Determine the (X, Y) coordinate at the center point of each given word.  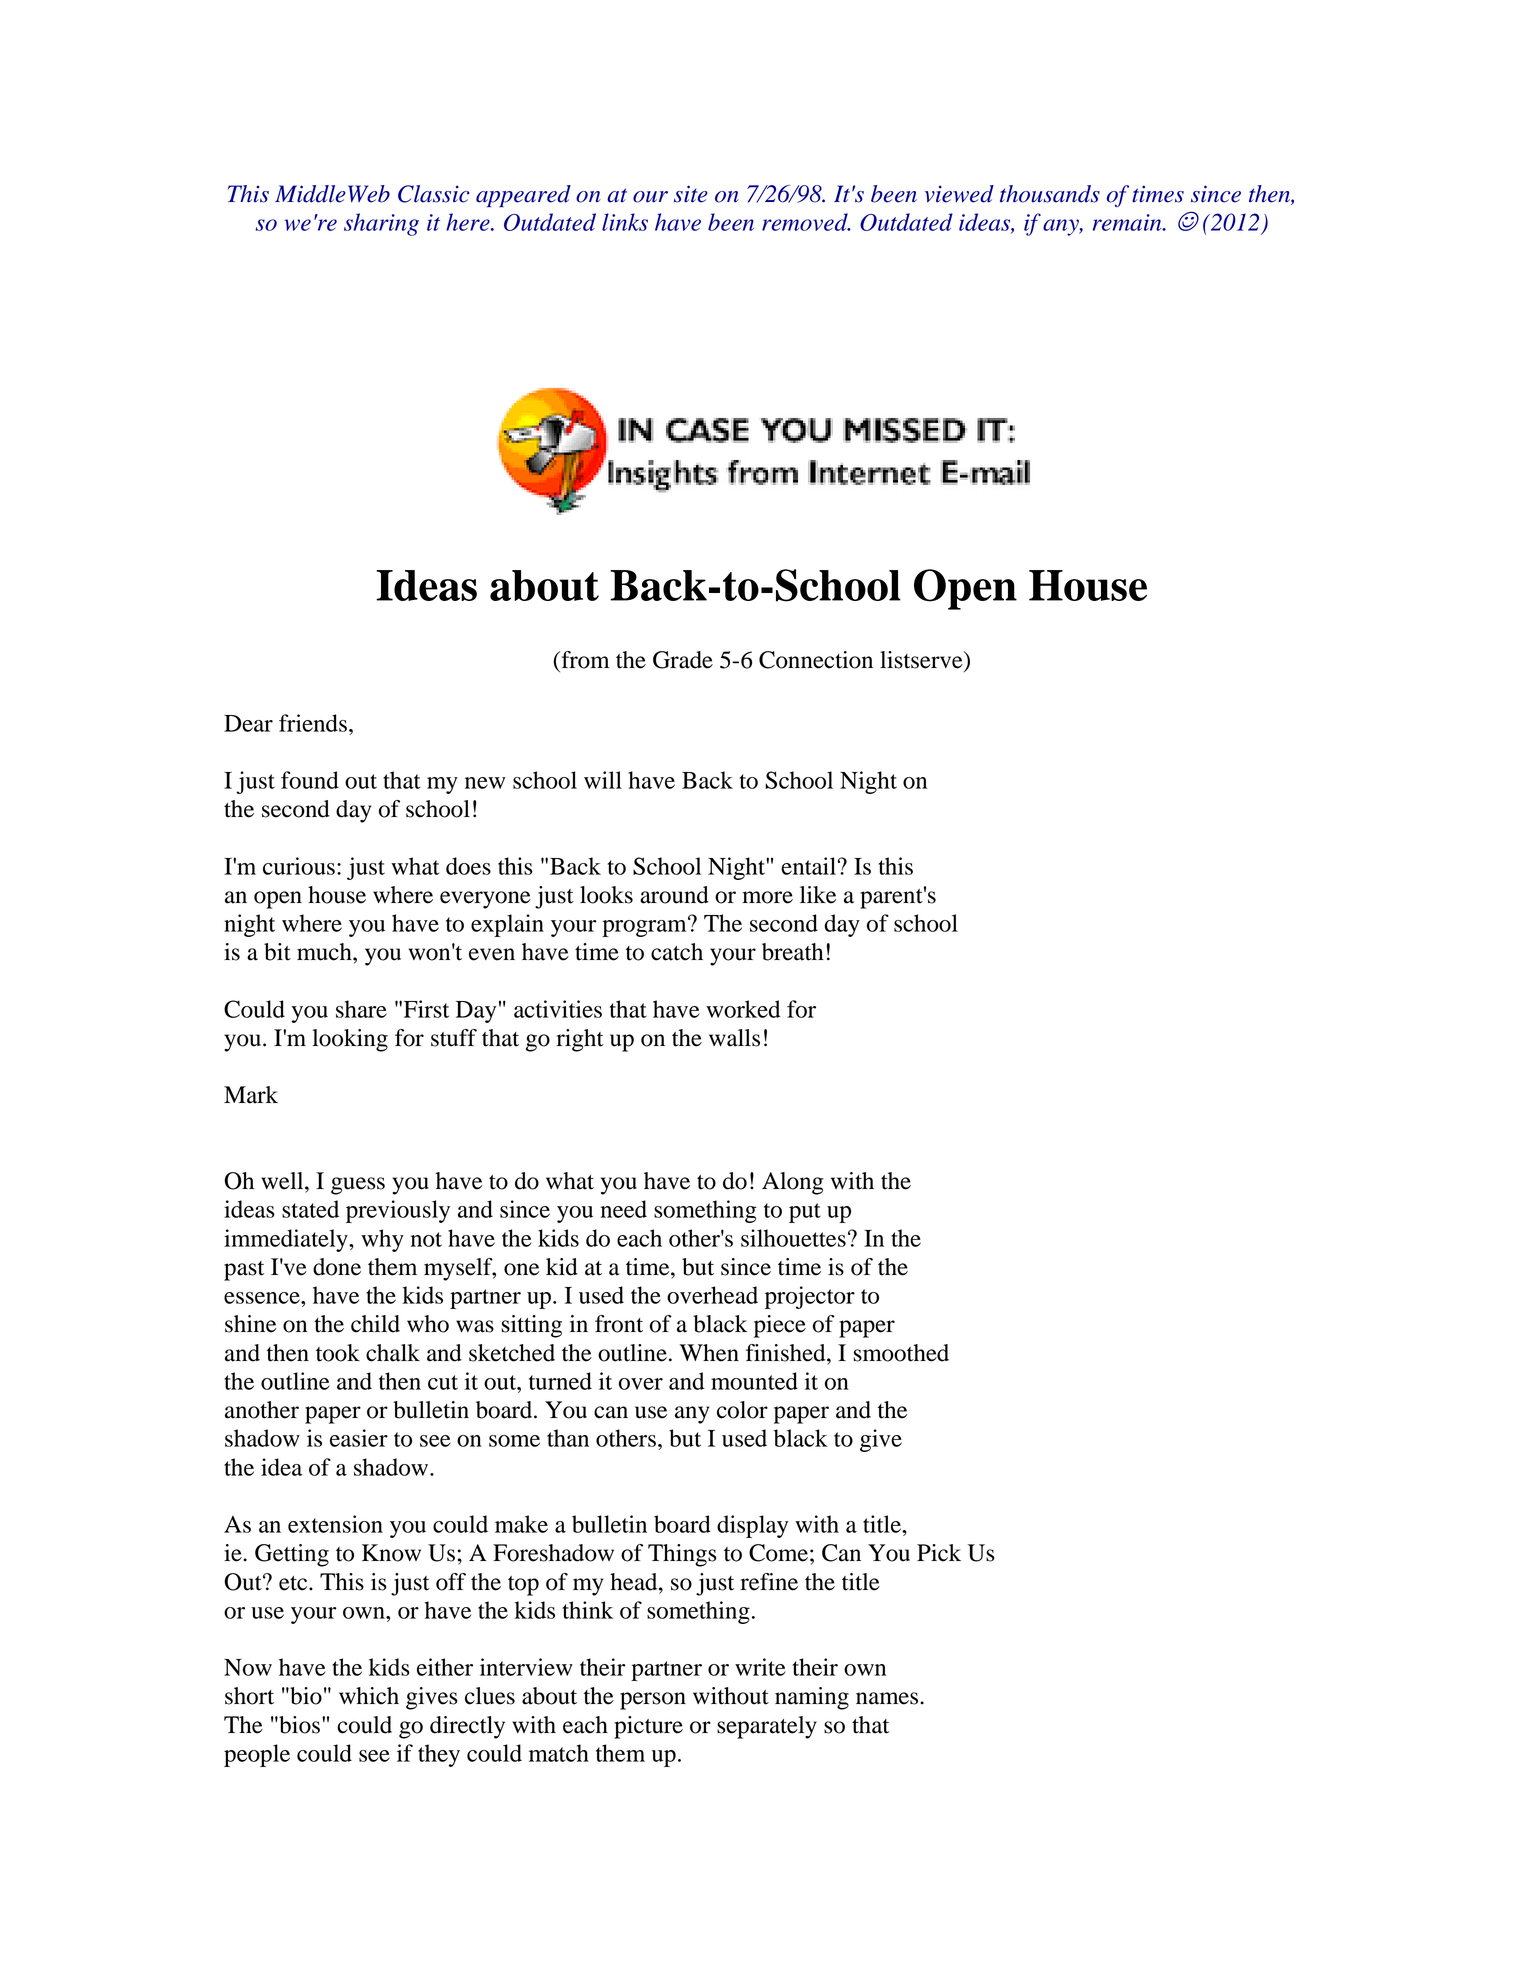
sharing (381, 224)
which (369, 1696)
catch (677, 952)
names (888, 1698)
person (653, 1701)
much (325, 952)
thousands (1050, 194)
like (818, 895)
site (691, 194)
